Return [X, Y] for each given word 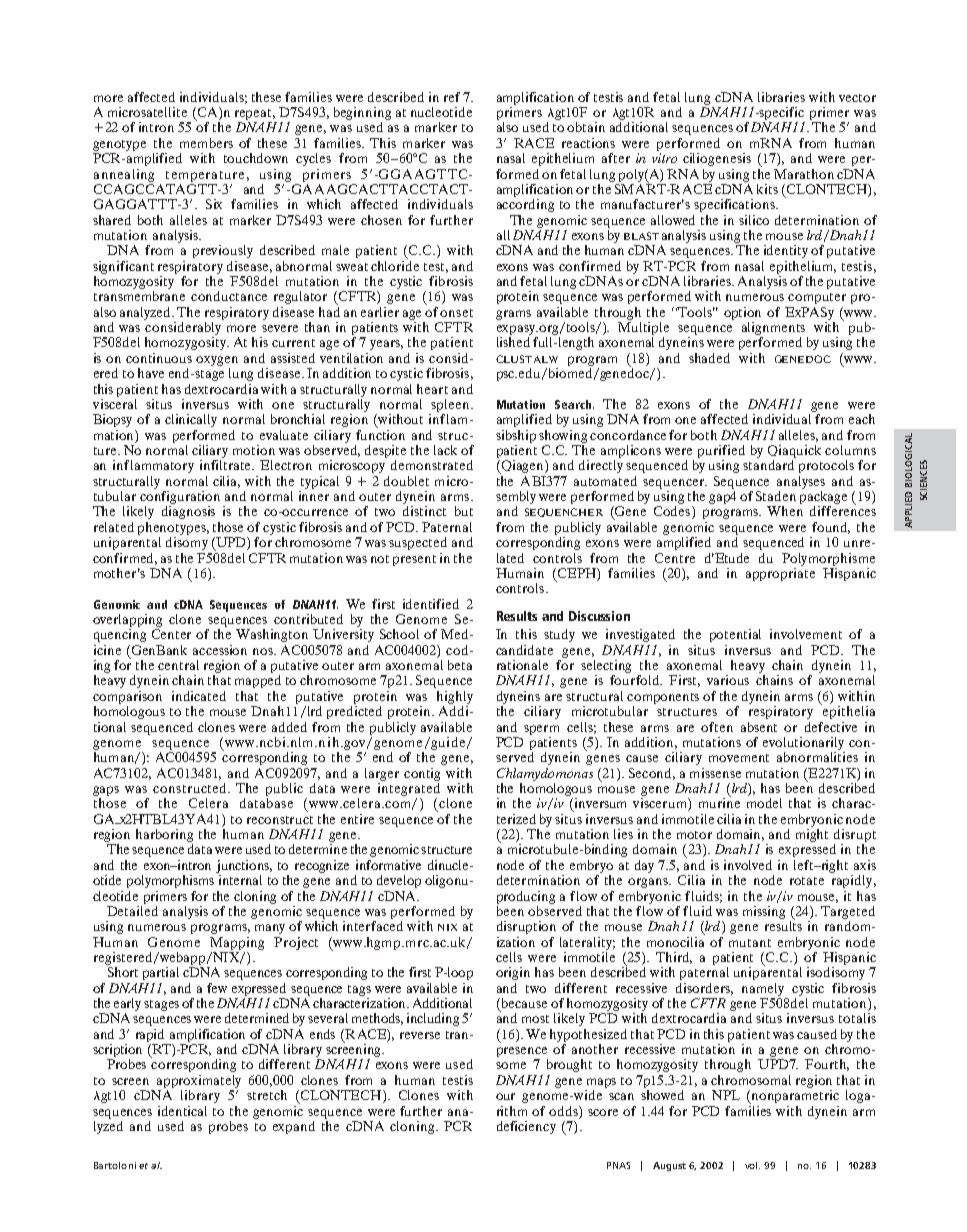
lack [445, 450]
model [764, 803]
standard [768, 465]
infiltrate [227, 465]
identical [182, 1111]
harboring [164, 837]
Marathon [804, 174]
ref [452, 97]
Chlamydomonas [545, 774]
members [206, 143]
